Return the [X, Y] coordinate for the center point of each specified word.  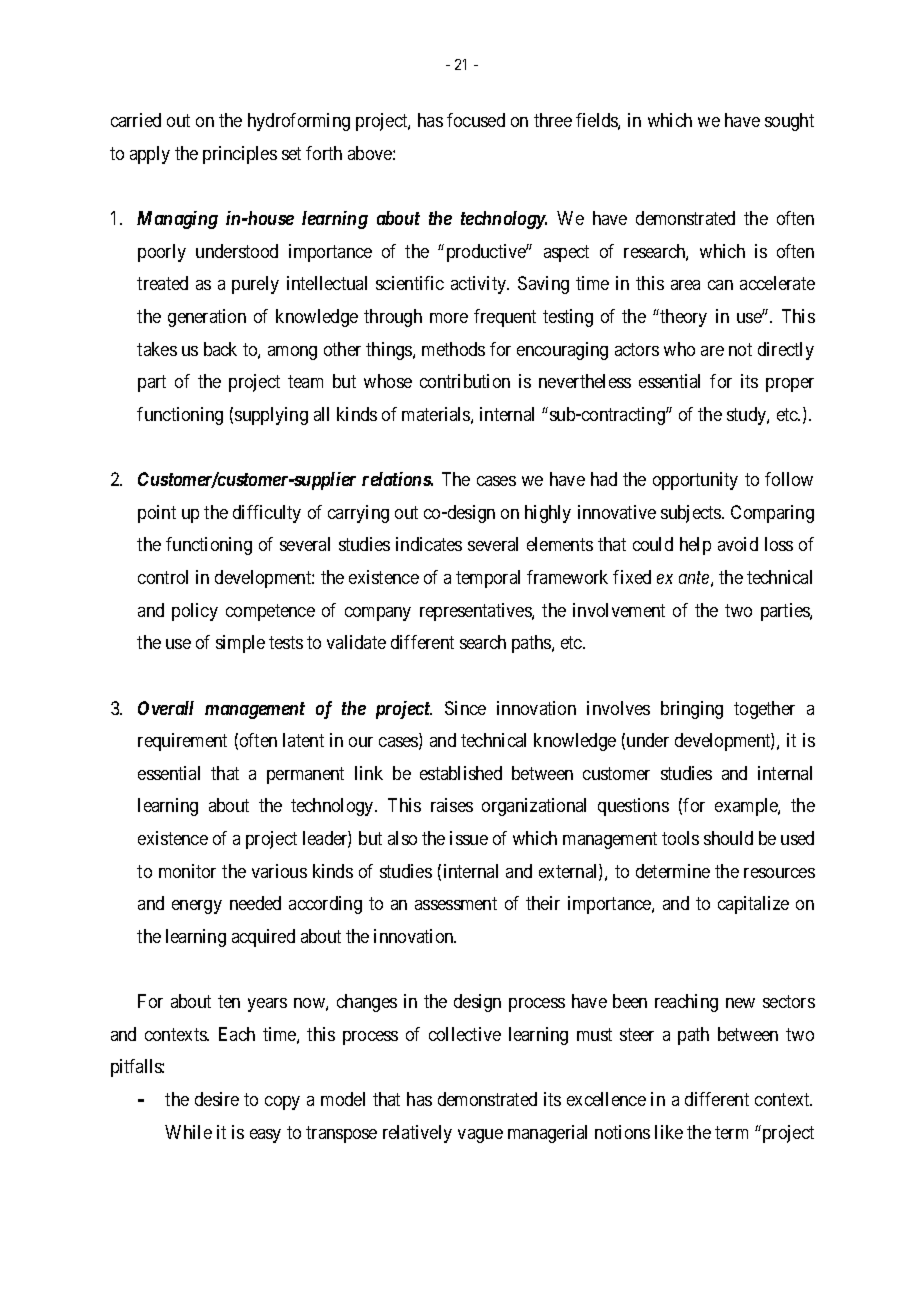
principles [240, 155]
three [553, 120]
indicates [429, 544]
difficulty [267, 514]
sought [789, 122]
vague [480, 1136]
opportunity [695, 481]
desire [217, 1099]
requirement [182, 742]
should [728, 838]
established [461, 773]
